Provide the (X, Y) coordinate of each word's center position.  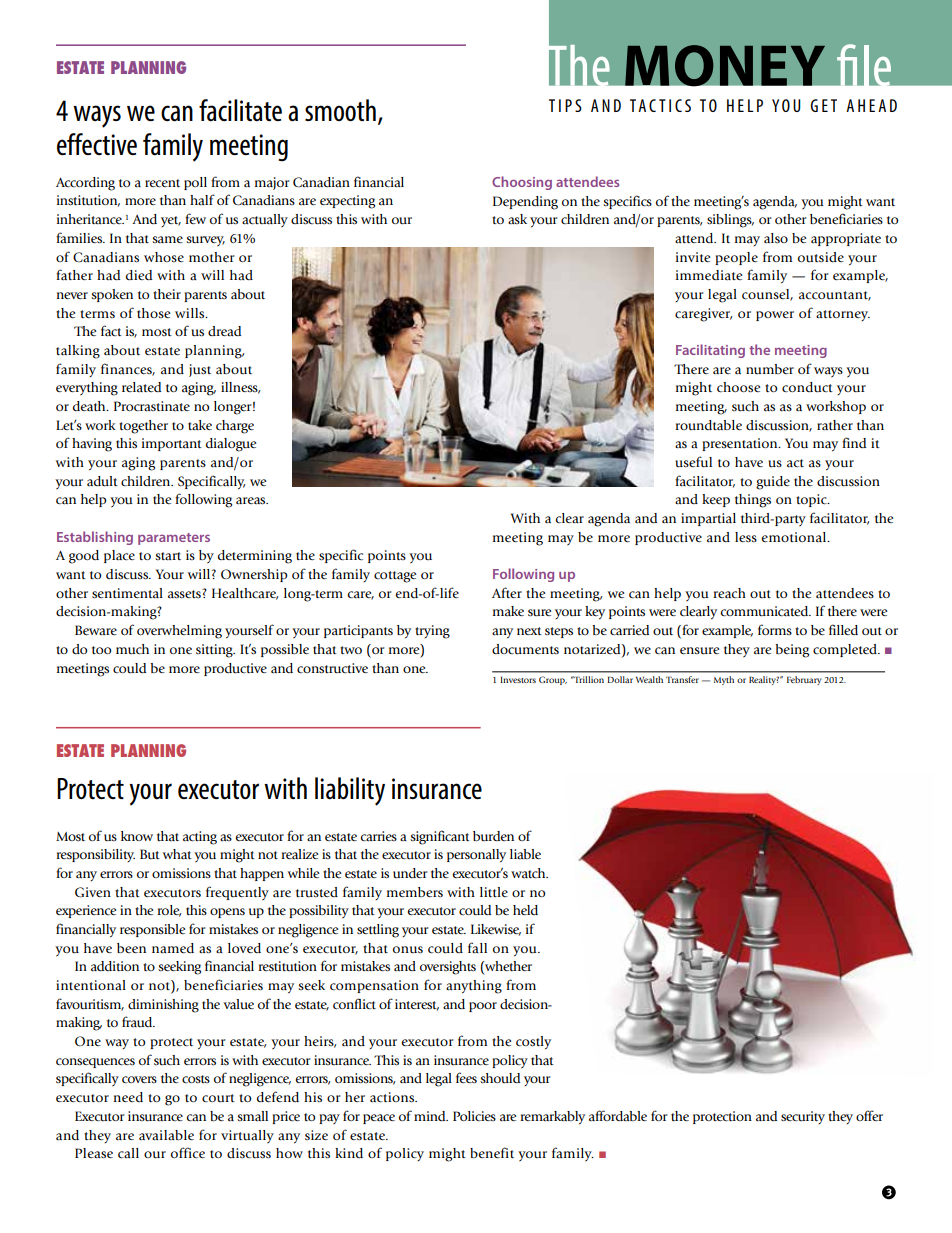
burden (493, 836)
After (507, 592)
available (166, 1135)
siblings (730, 221)
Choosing (522, 183)
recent (162, 183)
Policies (474, 1116)
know (137, 836)
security (803, 1117)
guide (773, 483)
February (804, 680)
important (172, 444)
